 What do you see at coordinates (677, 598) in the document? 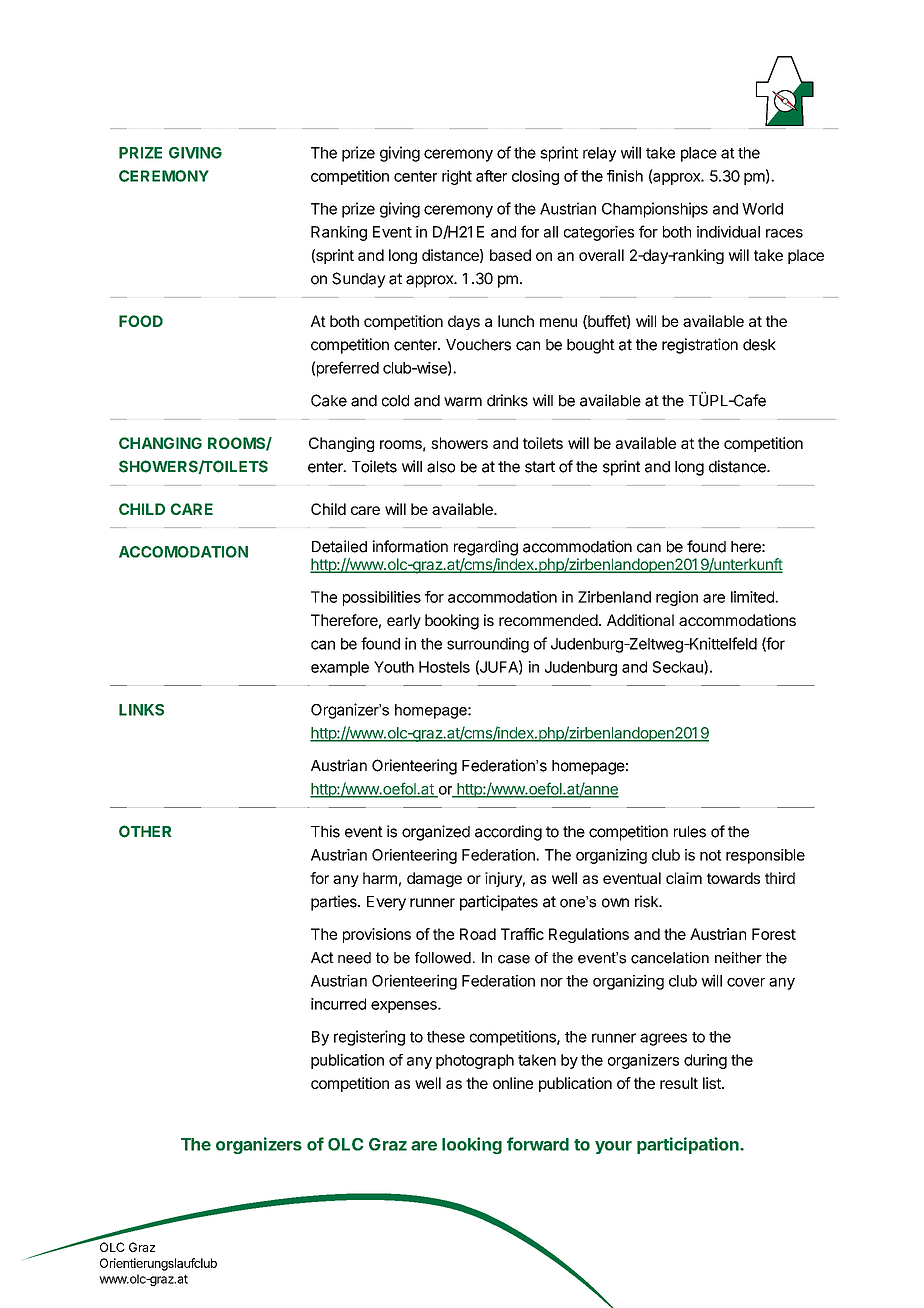
I see `region` at bounding box center [677, 598].
